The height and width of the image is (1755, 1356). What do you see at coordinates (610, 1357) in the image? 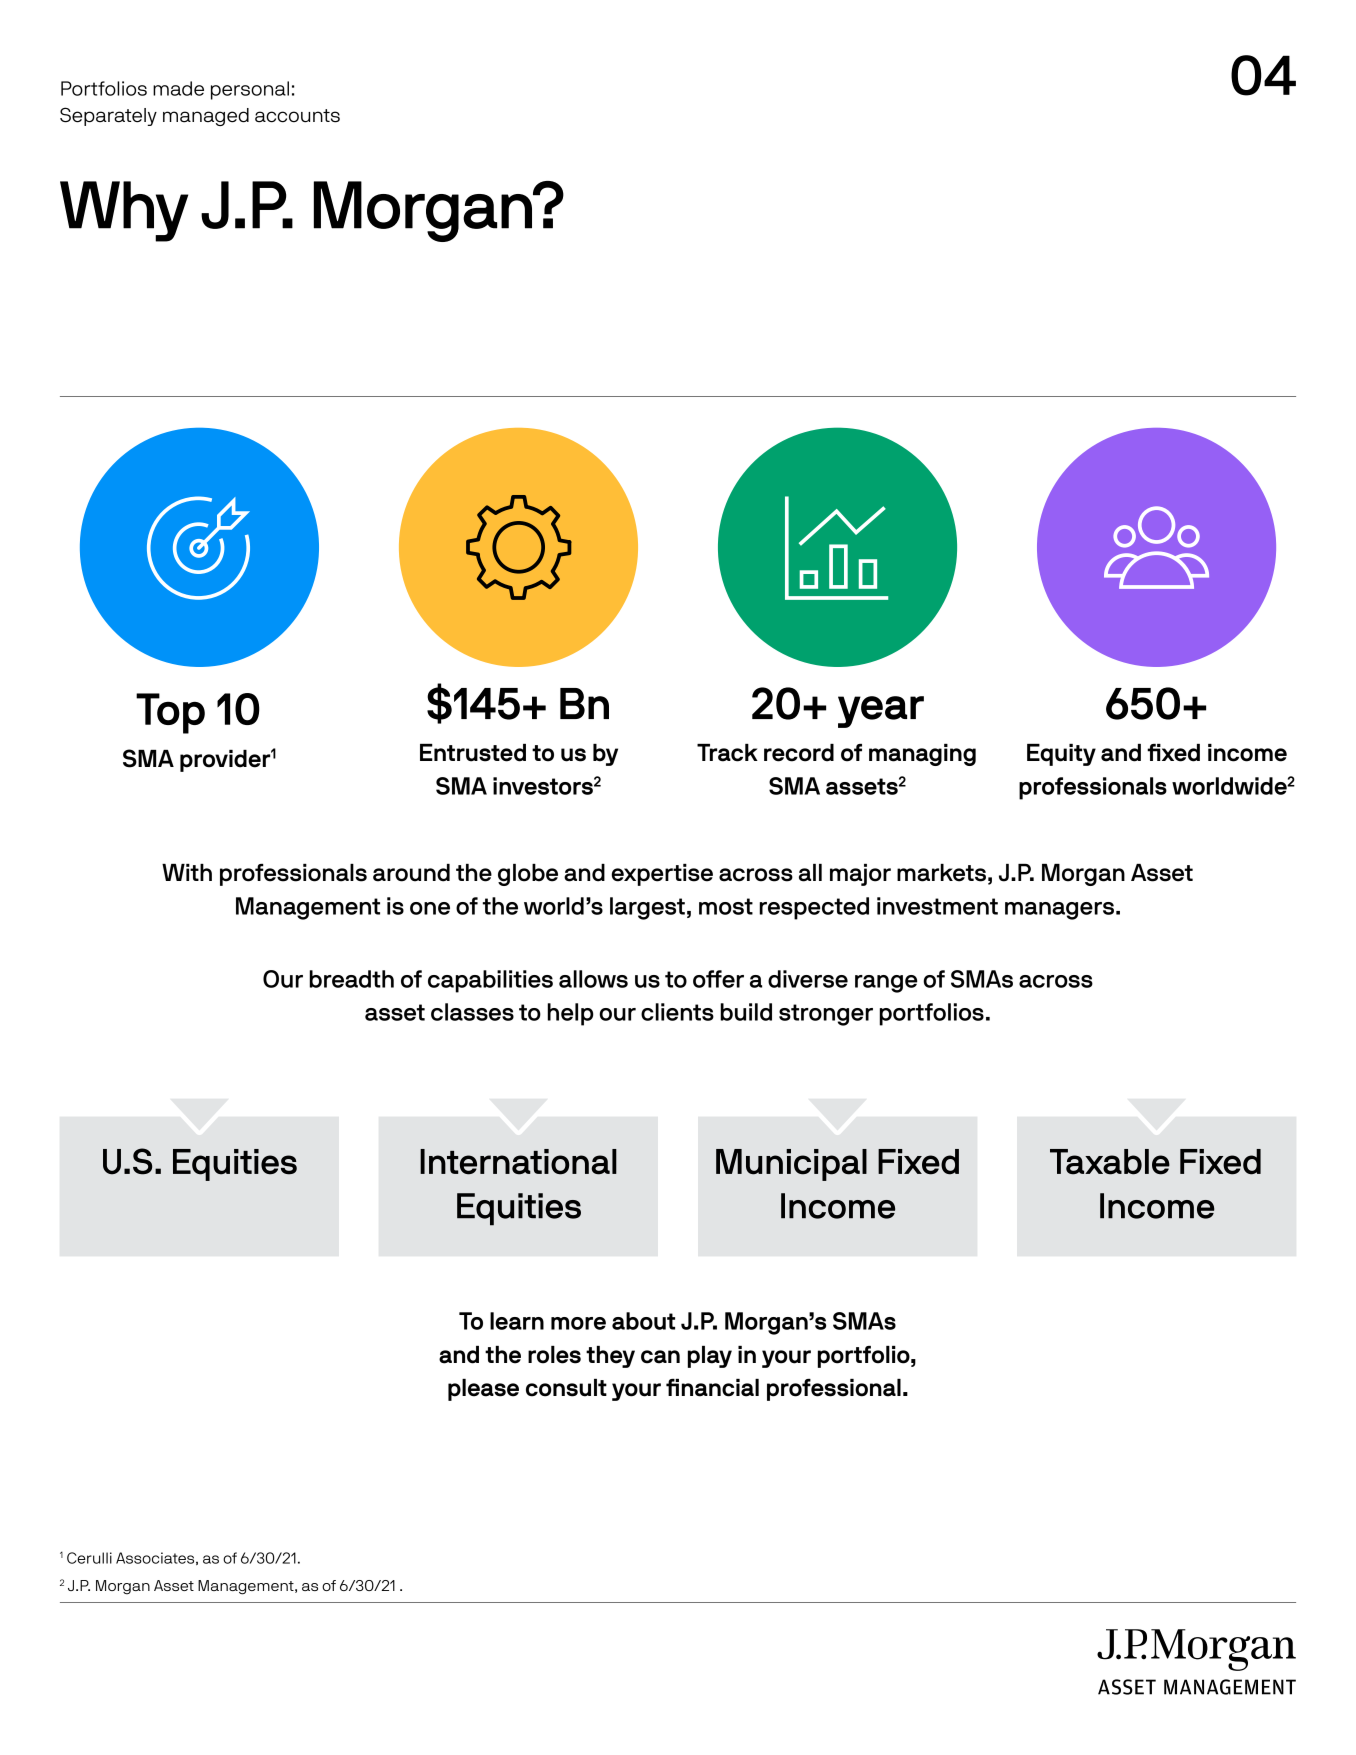
I see `they` at bounding box center [610, 1357].
